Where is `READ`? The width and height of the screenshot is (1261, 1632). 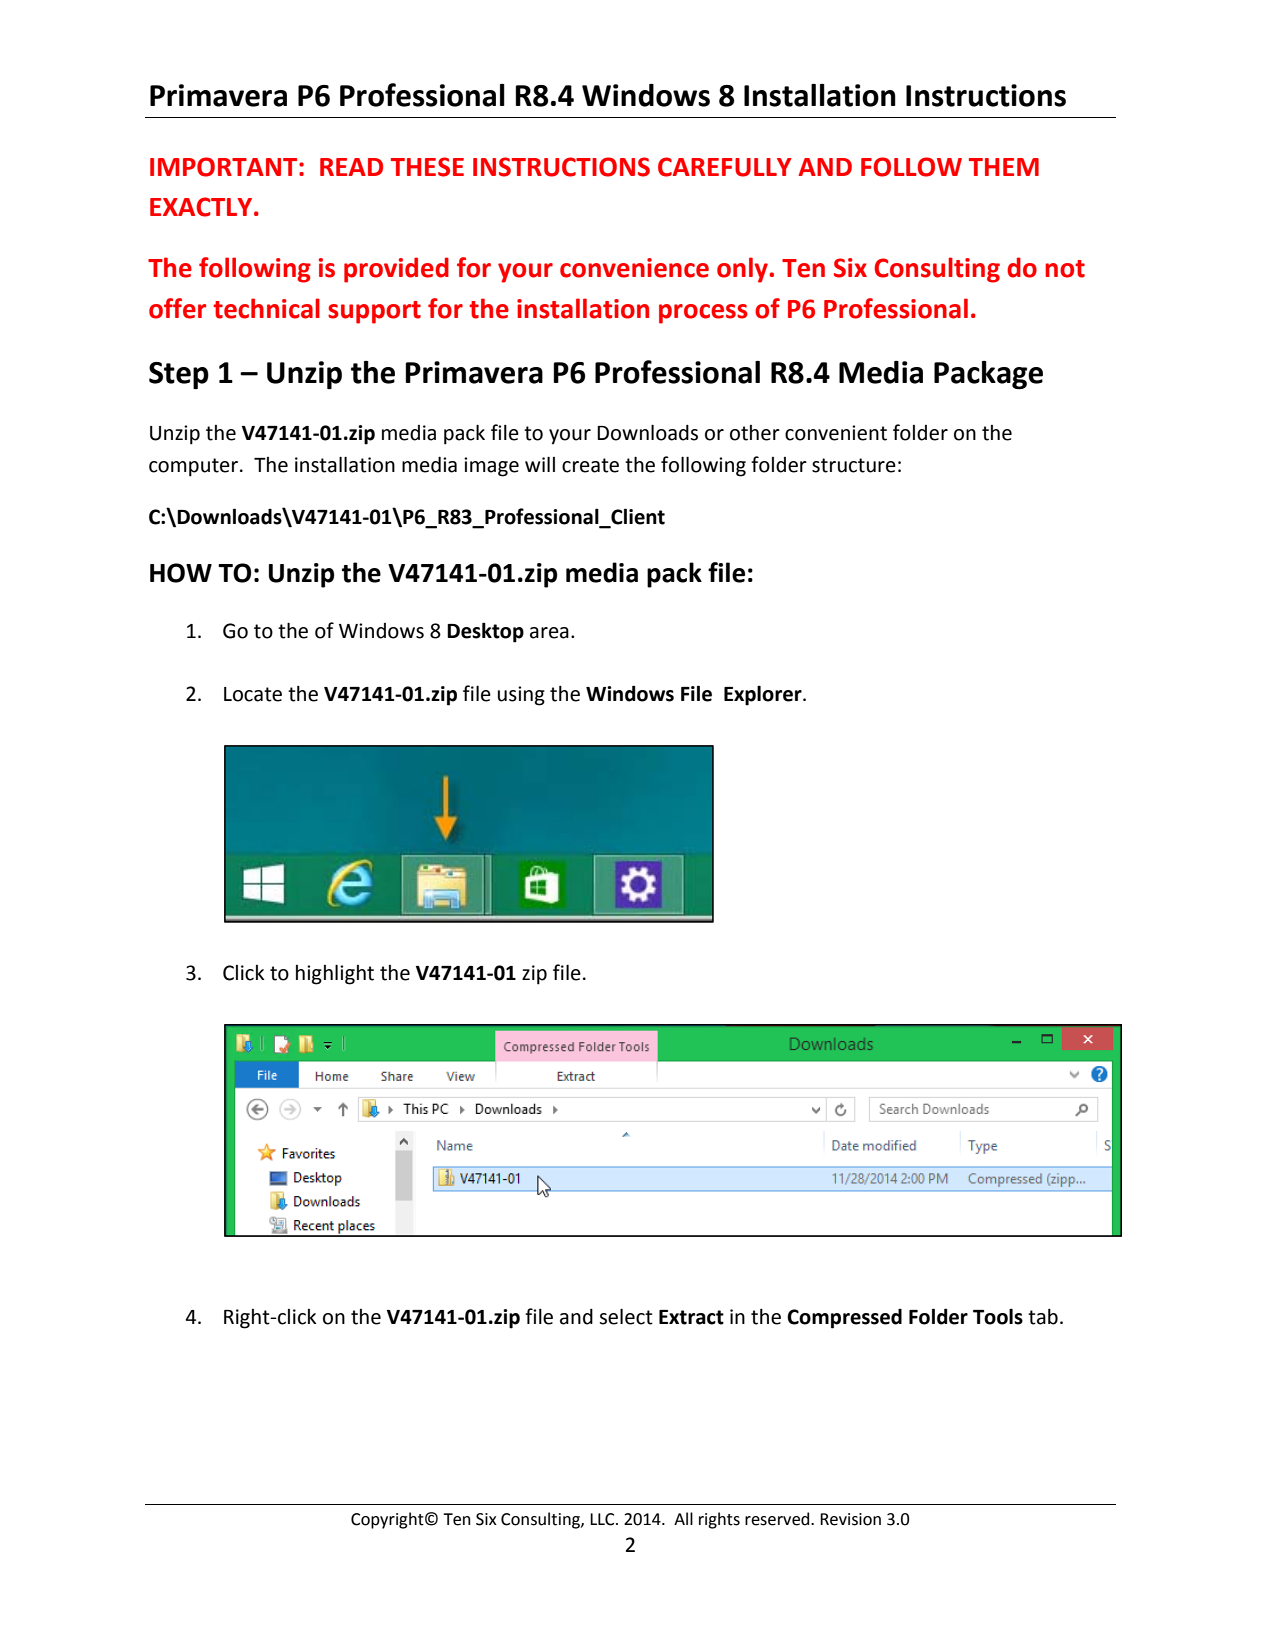
READ is located at coordinates (351, 167).
